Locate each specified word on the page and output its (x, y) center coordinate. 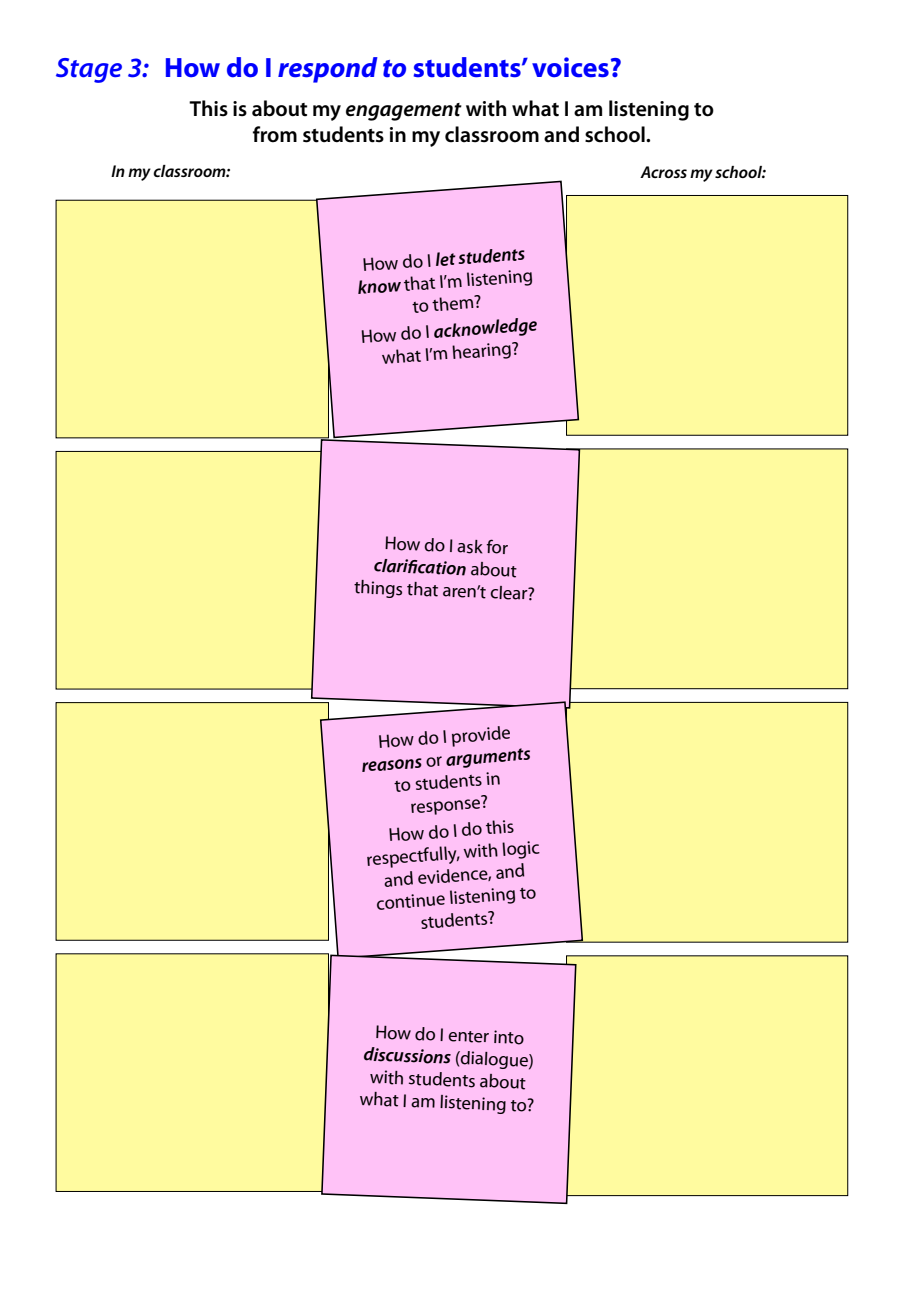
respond (328, 70)
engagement (404, 112)
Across (663, 172)
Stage (89, 70)
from (275, 134)
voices (570, 67)
